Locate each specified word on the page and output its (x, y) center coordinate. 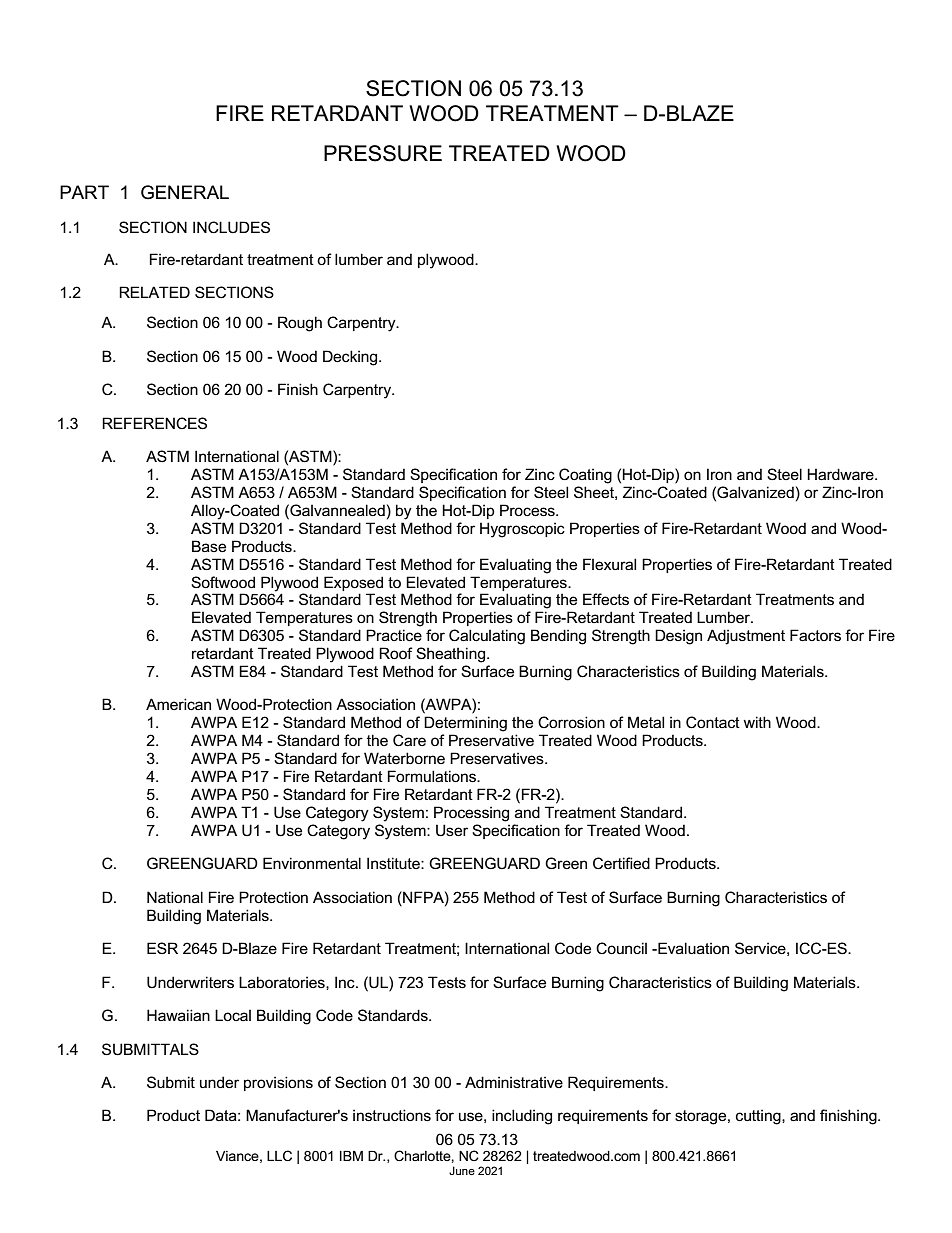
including (522, 1117)
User (452, 830)
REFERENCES (154, 423)
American (178, 704)
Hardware (841, 474)
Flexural (609, 564)
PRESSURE (383, 153)
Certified (621, 863)
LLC (279, 1155)
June (462, 1170)
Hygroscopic (522, 530)
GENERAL (185, 192)
